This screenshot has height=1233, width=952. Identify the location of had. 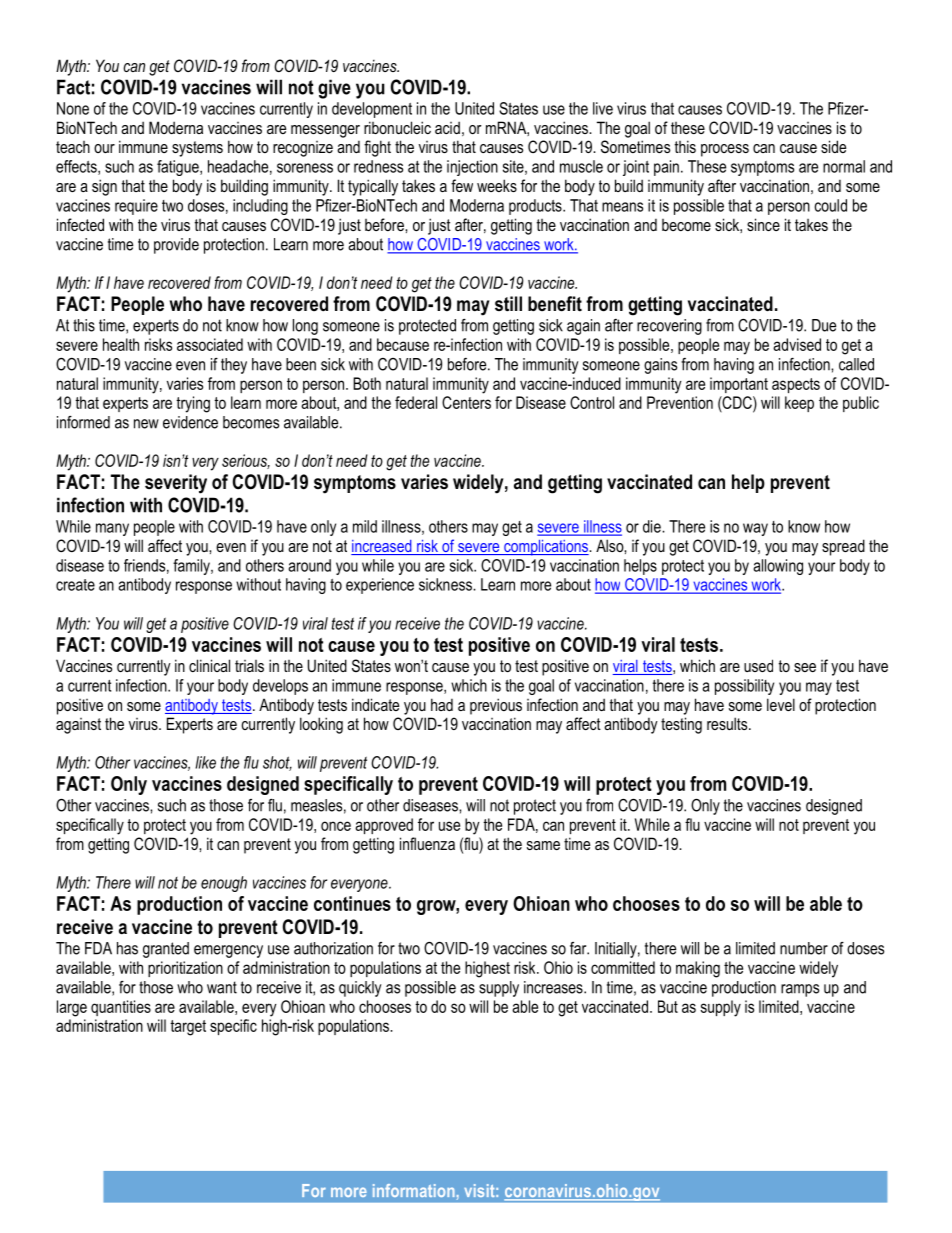
(442, 704).
